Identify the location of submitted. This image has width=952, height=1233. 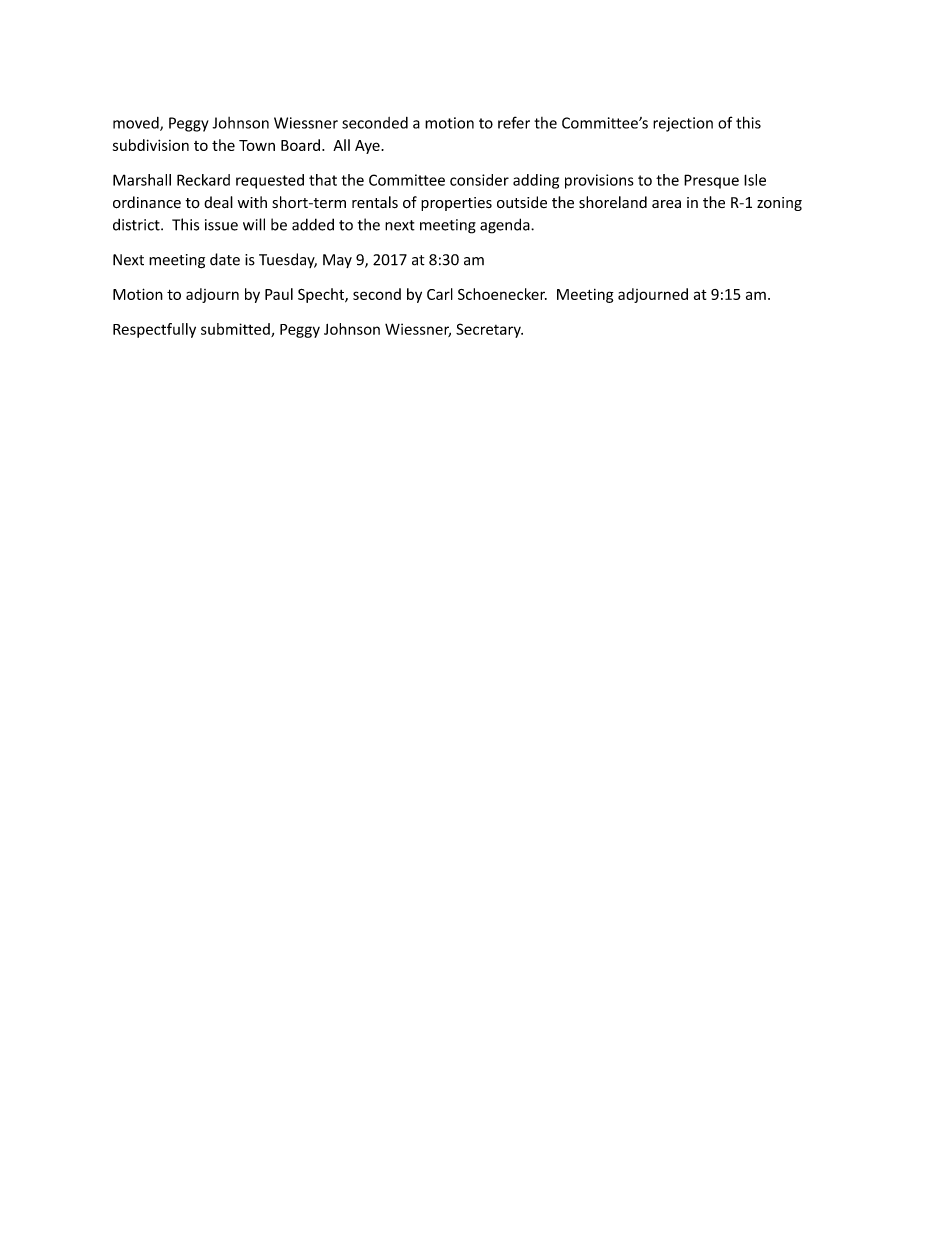
(236, 330).
